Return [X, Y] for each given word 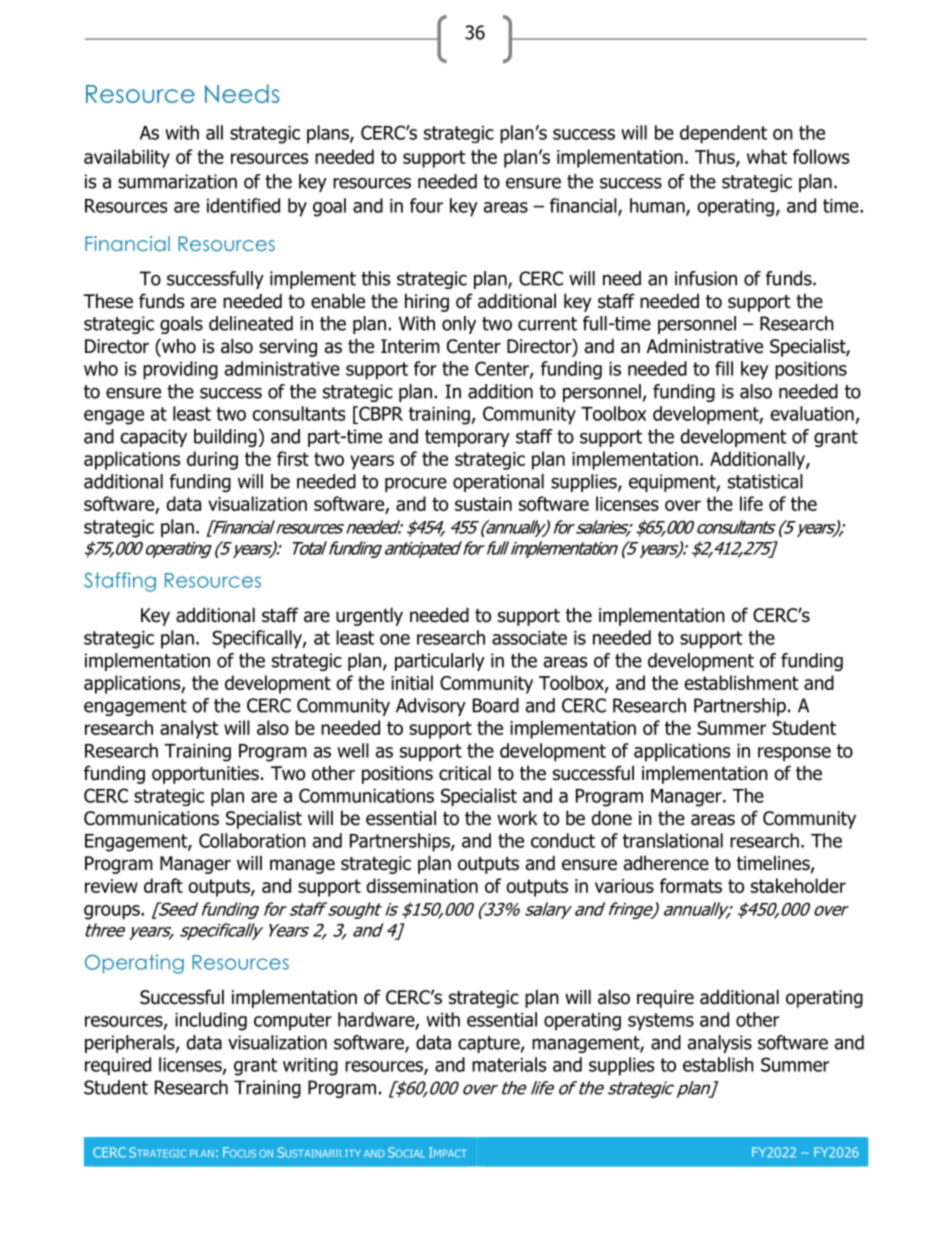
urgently [369, 616]
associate [529, 638]
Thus [716, 158]
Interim [410, 346]
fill [724, 368]
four [426, 205]
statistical [765, 481]
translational [673, 840]
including [211, 1021]
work [517, 818]
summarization [177, 181]
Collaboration [252, 840]
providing [180, 370]
